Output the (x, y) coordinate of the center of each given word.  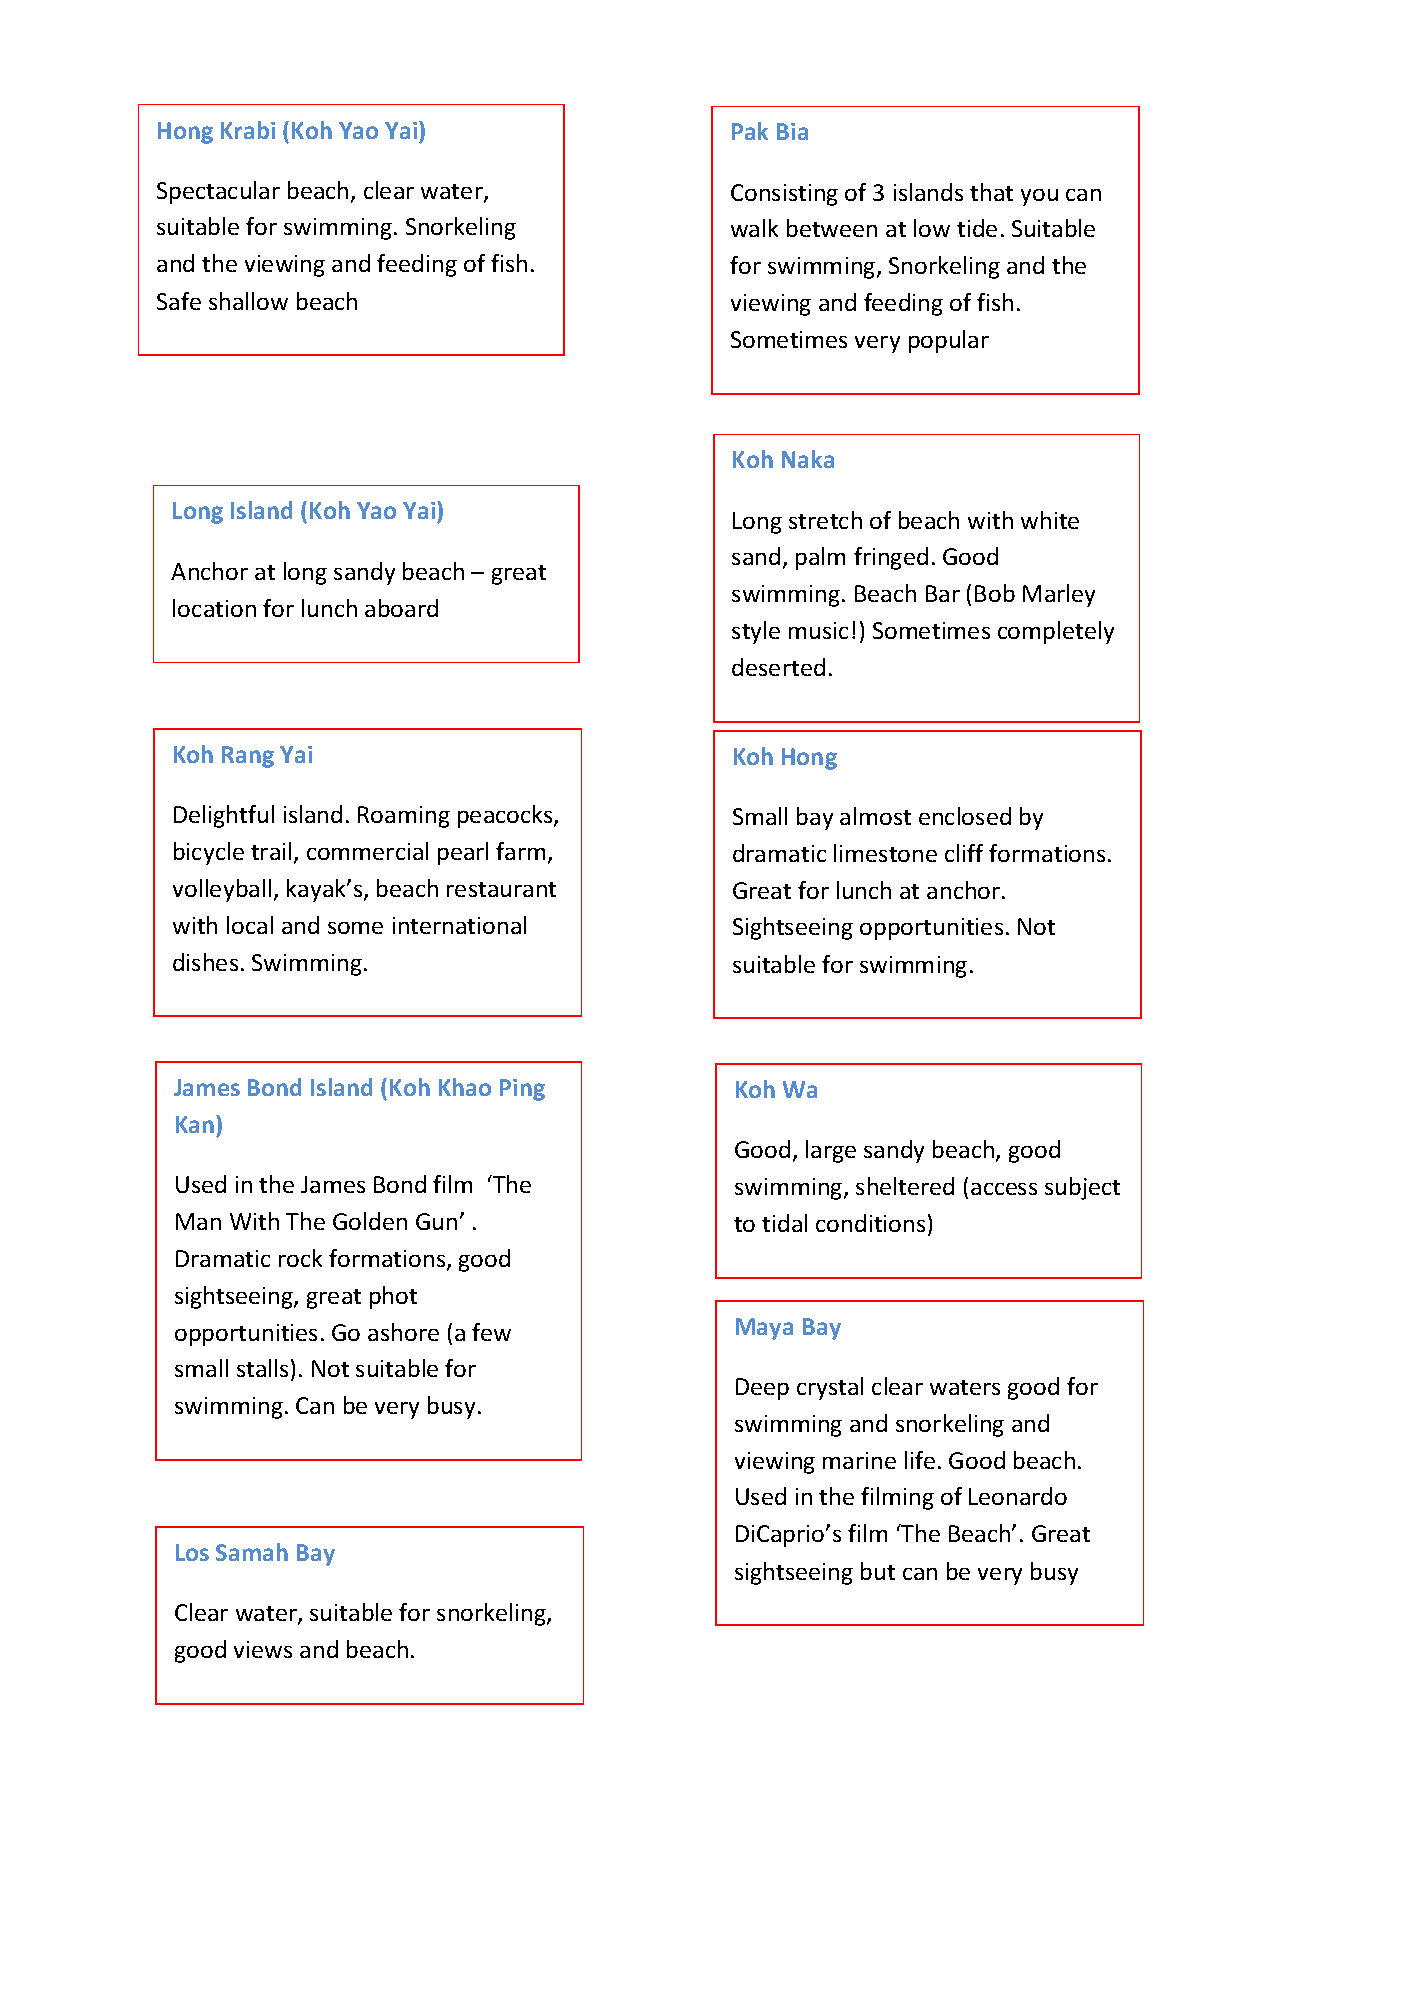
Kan (195, 1124)
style (756, 632)
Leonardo (1018, 1496)
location (214, 608)
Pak (750, 131)
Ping (522, 1090)
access (1004, 1189)
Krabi (248, 130)
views (263, 1649)
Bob (995, 593)
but (878, 1571)
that (991, 192)
